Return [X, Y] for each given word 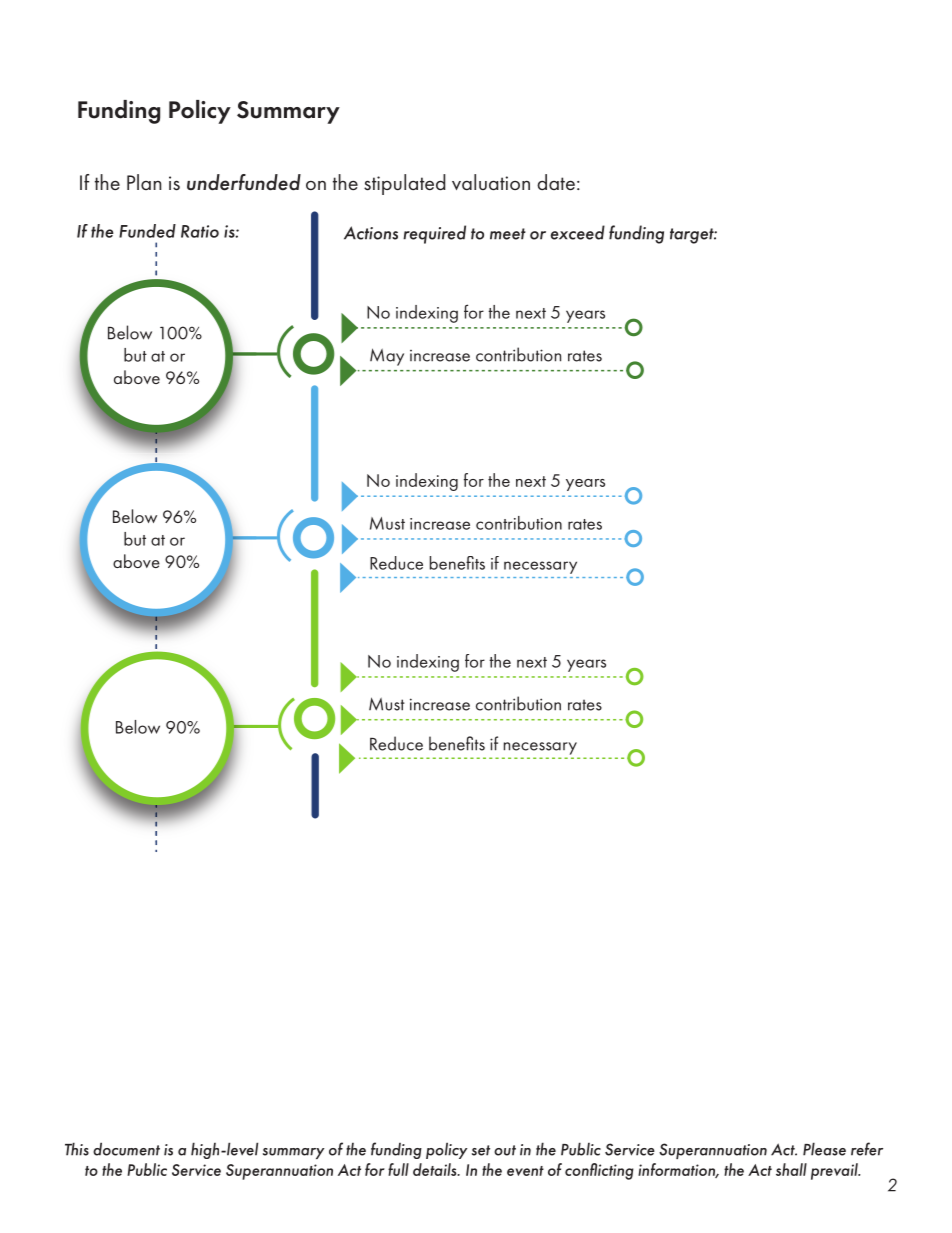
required [434, 234]
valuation [491, 182]
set [481, 1150]
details [436, 1169]
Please [824, 1149]
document [126, 1149]
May [387, 357]
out [505, 1150]
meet [508, 234]
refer [867, 1149]
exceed [578, 232]
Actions [371, 233]
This [77, 1149]
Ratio [200, 231]
